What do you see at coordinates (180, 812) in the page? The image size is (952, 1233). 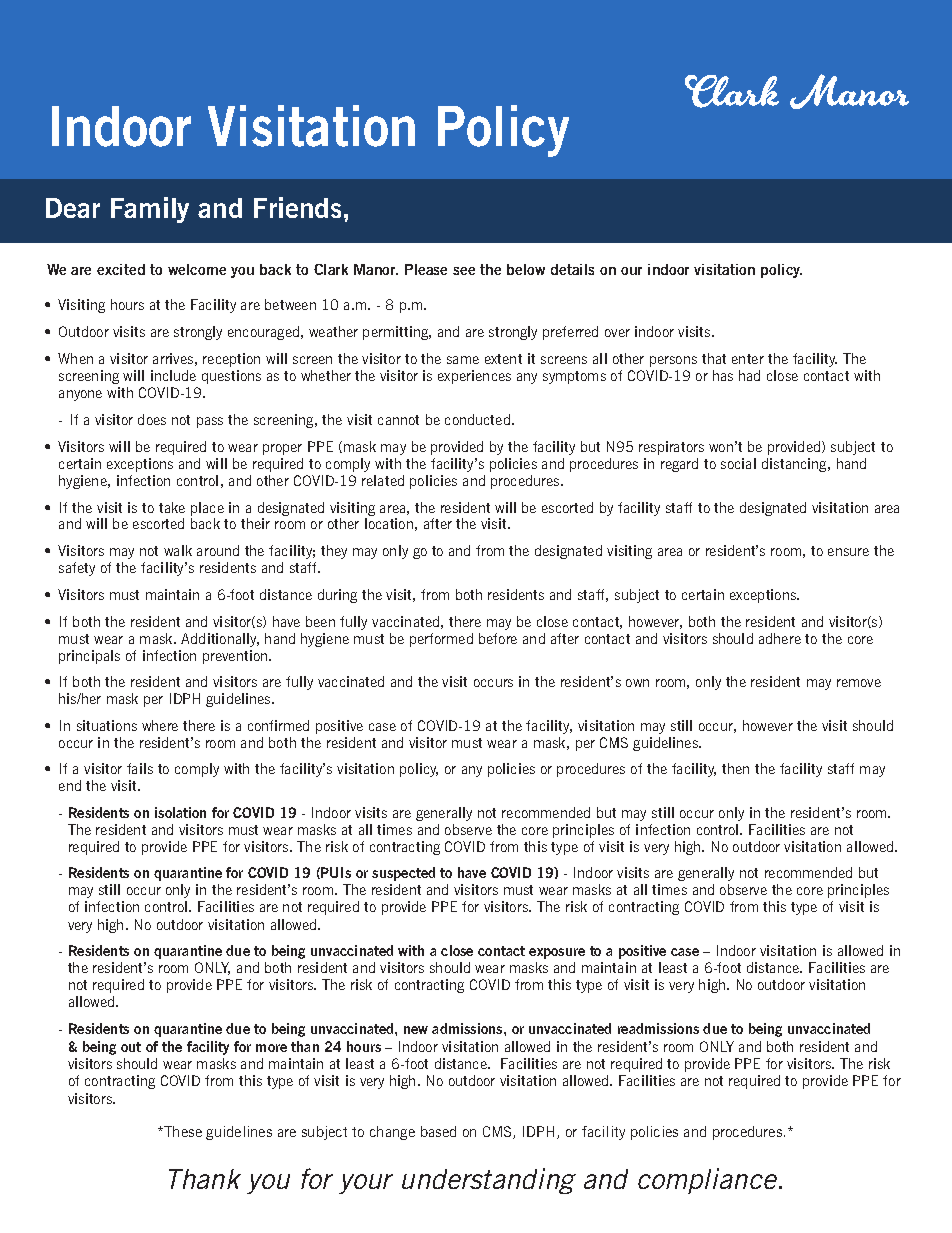 I see `isolation` at bounding box center [180, 812].
